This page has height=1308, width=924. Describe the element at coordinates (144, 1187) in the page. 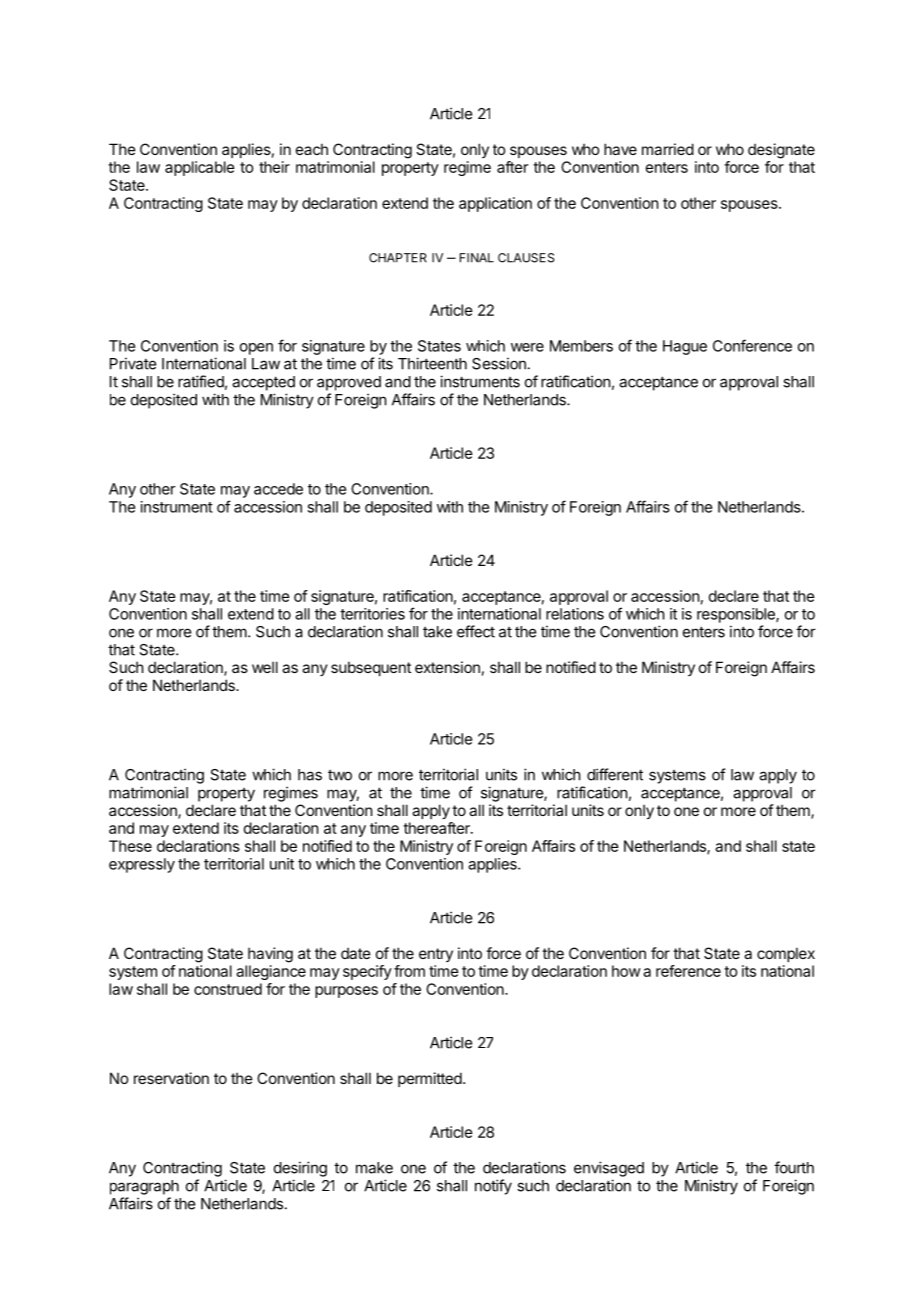

I see `paragraph` at that location.
